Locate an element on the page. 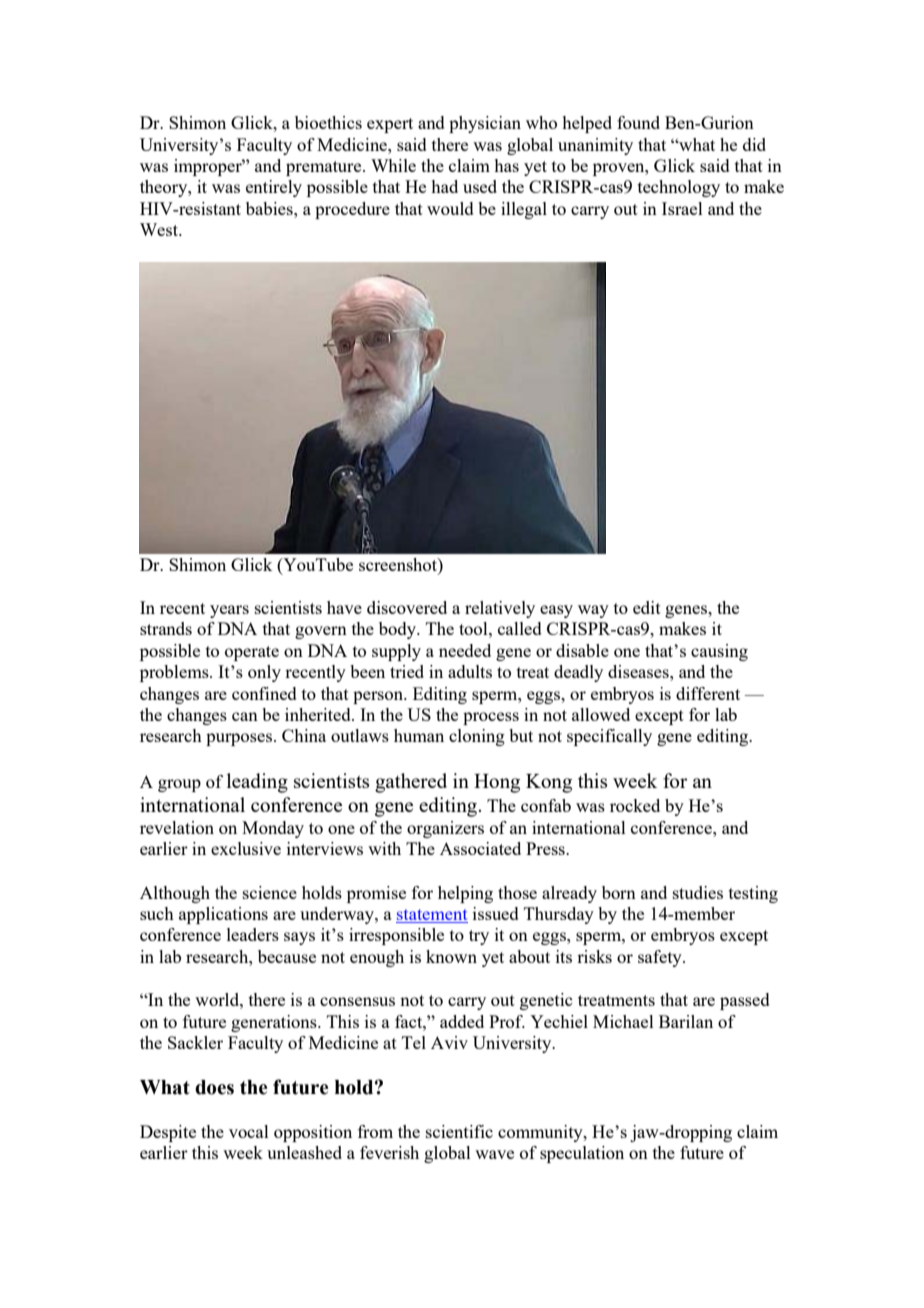  West is located at coordinates (160, 229).
